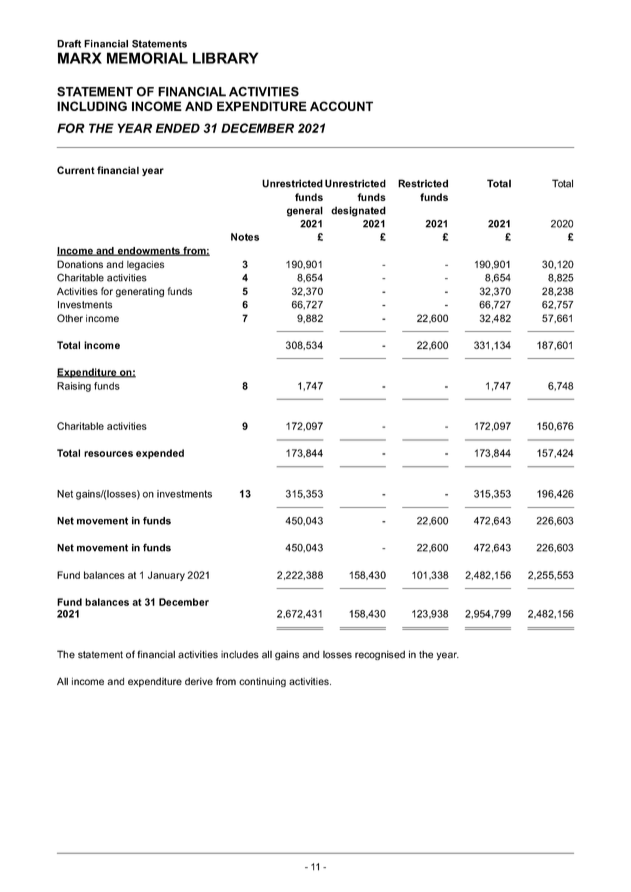 Image resolution: width=631 pixels, height=892 pixels. What do you see at coordinates (225, 58) in the screenshot?
I see `LIBRARY` at bounding box center [225, 58].
